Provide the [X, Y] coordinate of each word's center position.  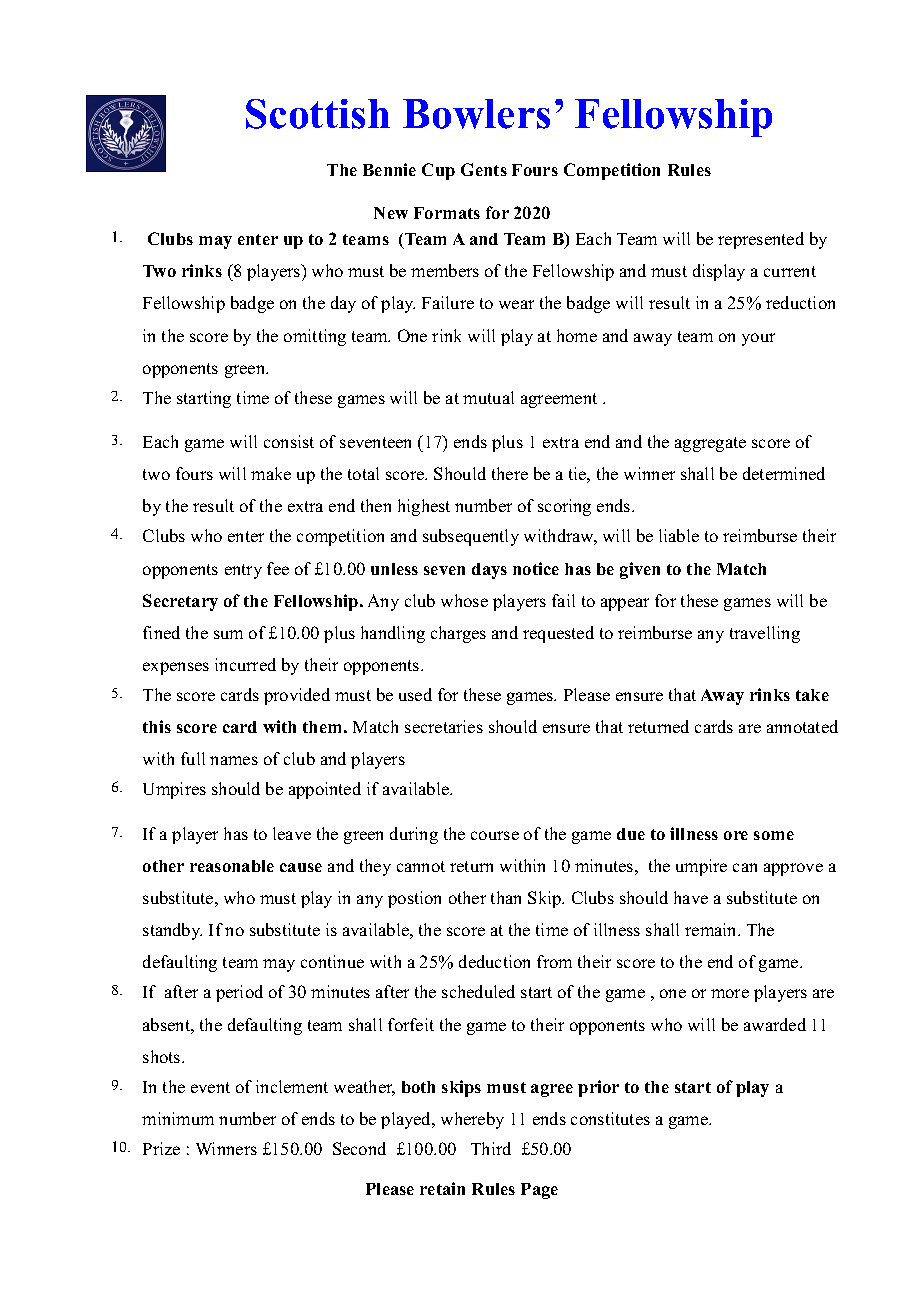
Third [491, 1148]
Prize [161, 1148]
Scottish [318, 114]
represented [761, 240]
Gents [484, 169]
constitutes [610, 1118]
